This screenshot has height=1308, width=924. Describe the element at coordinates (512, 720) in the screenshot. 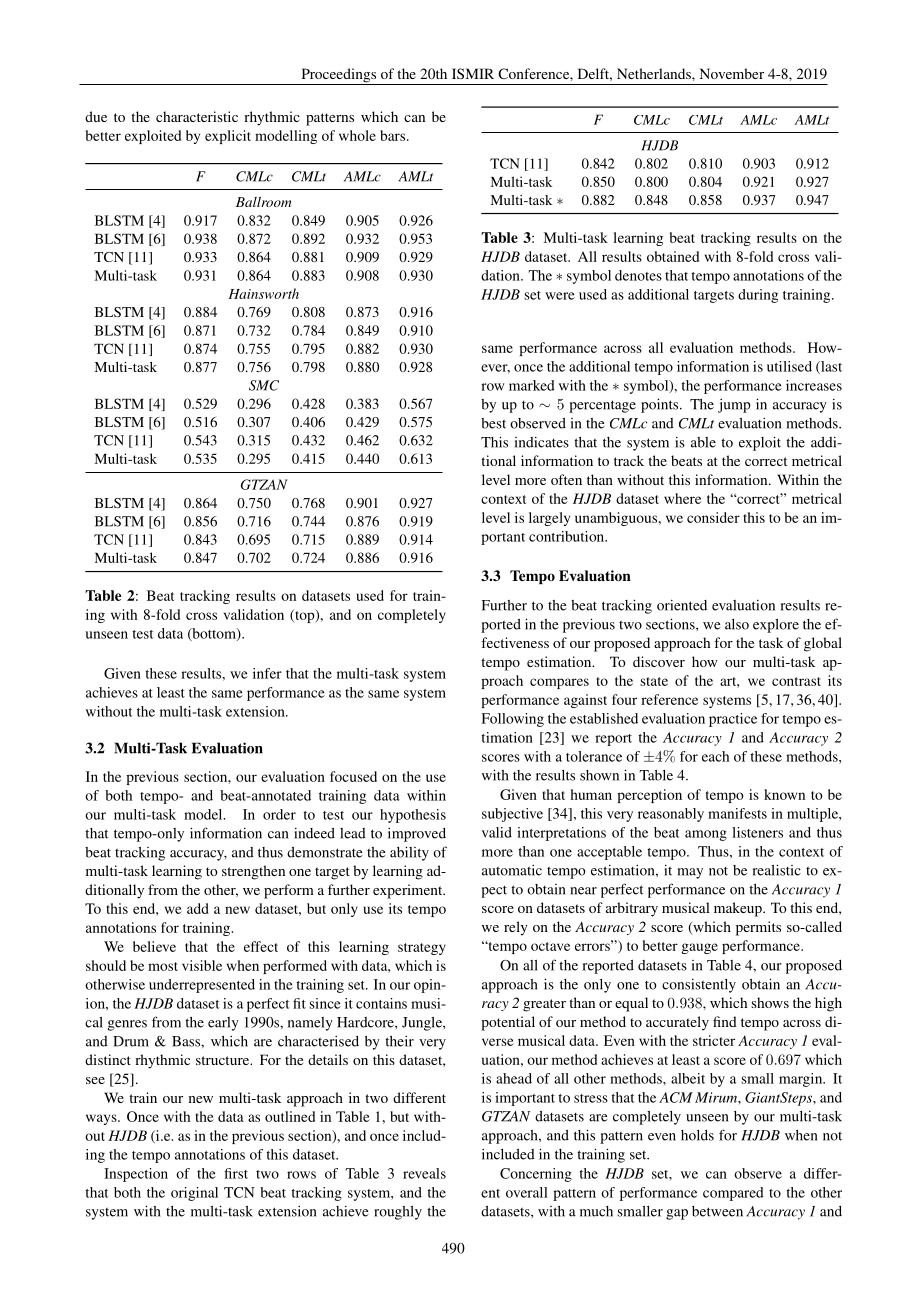

I see `Following` at that location.
